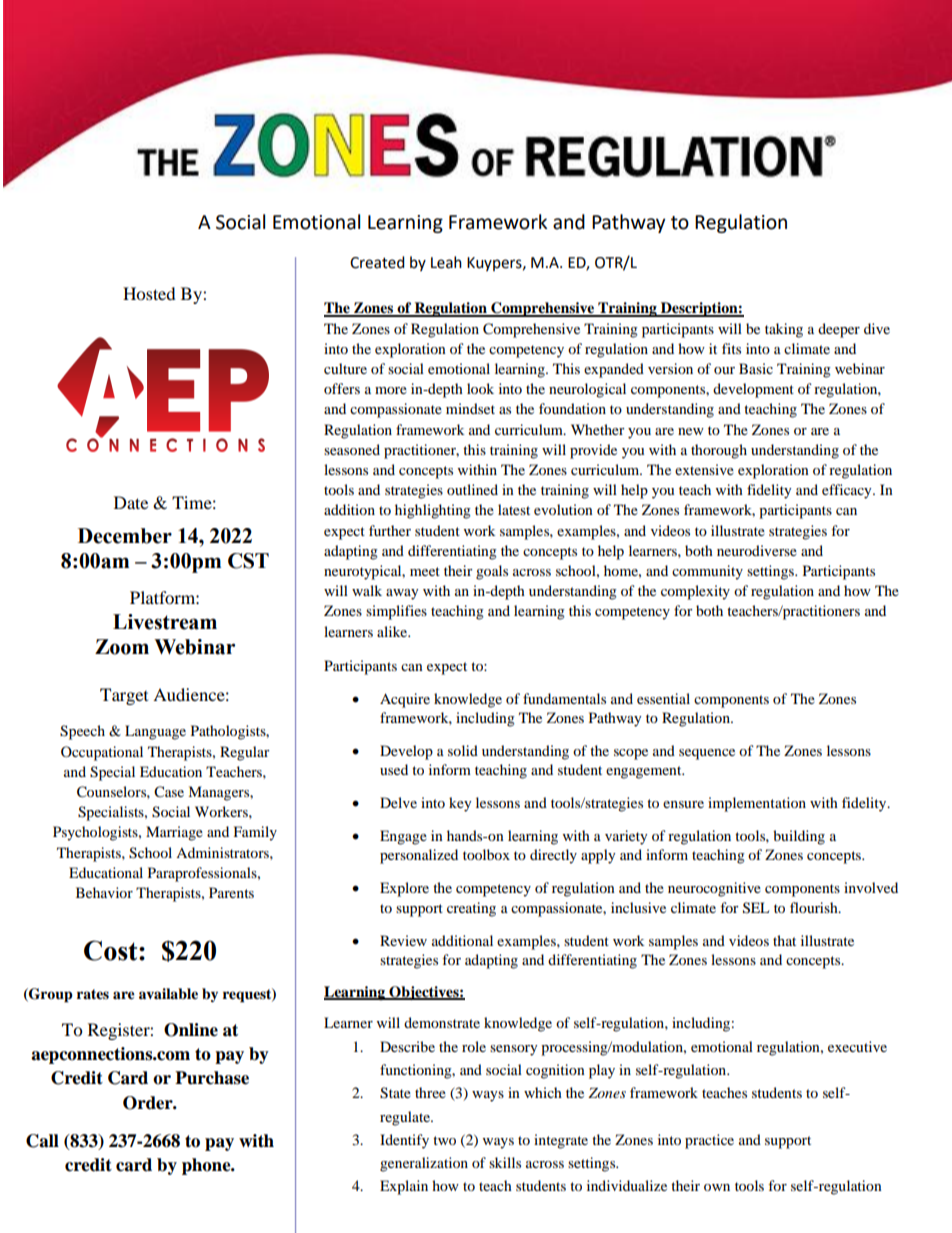 The image size is (952, 1233). I want to click on Language, so click(155, 732).
